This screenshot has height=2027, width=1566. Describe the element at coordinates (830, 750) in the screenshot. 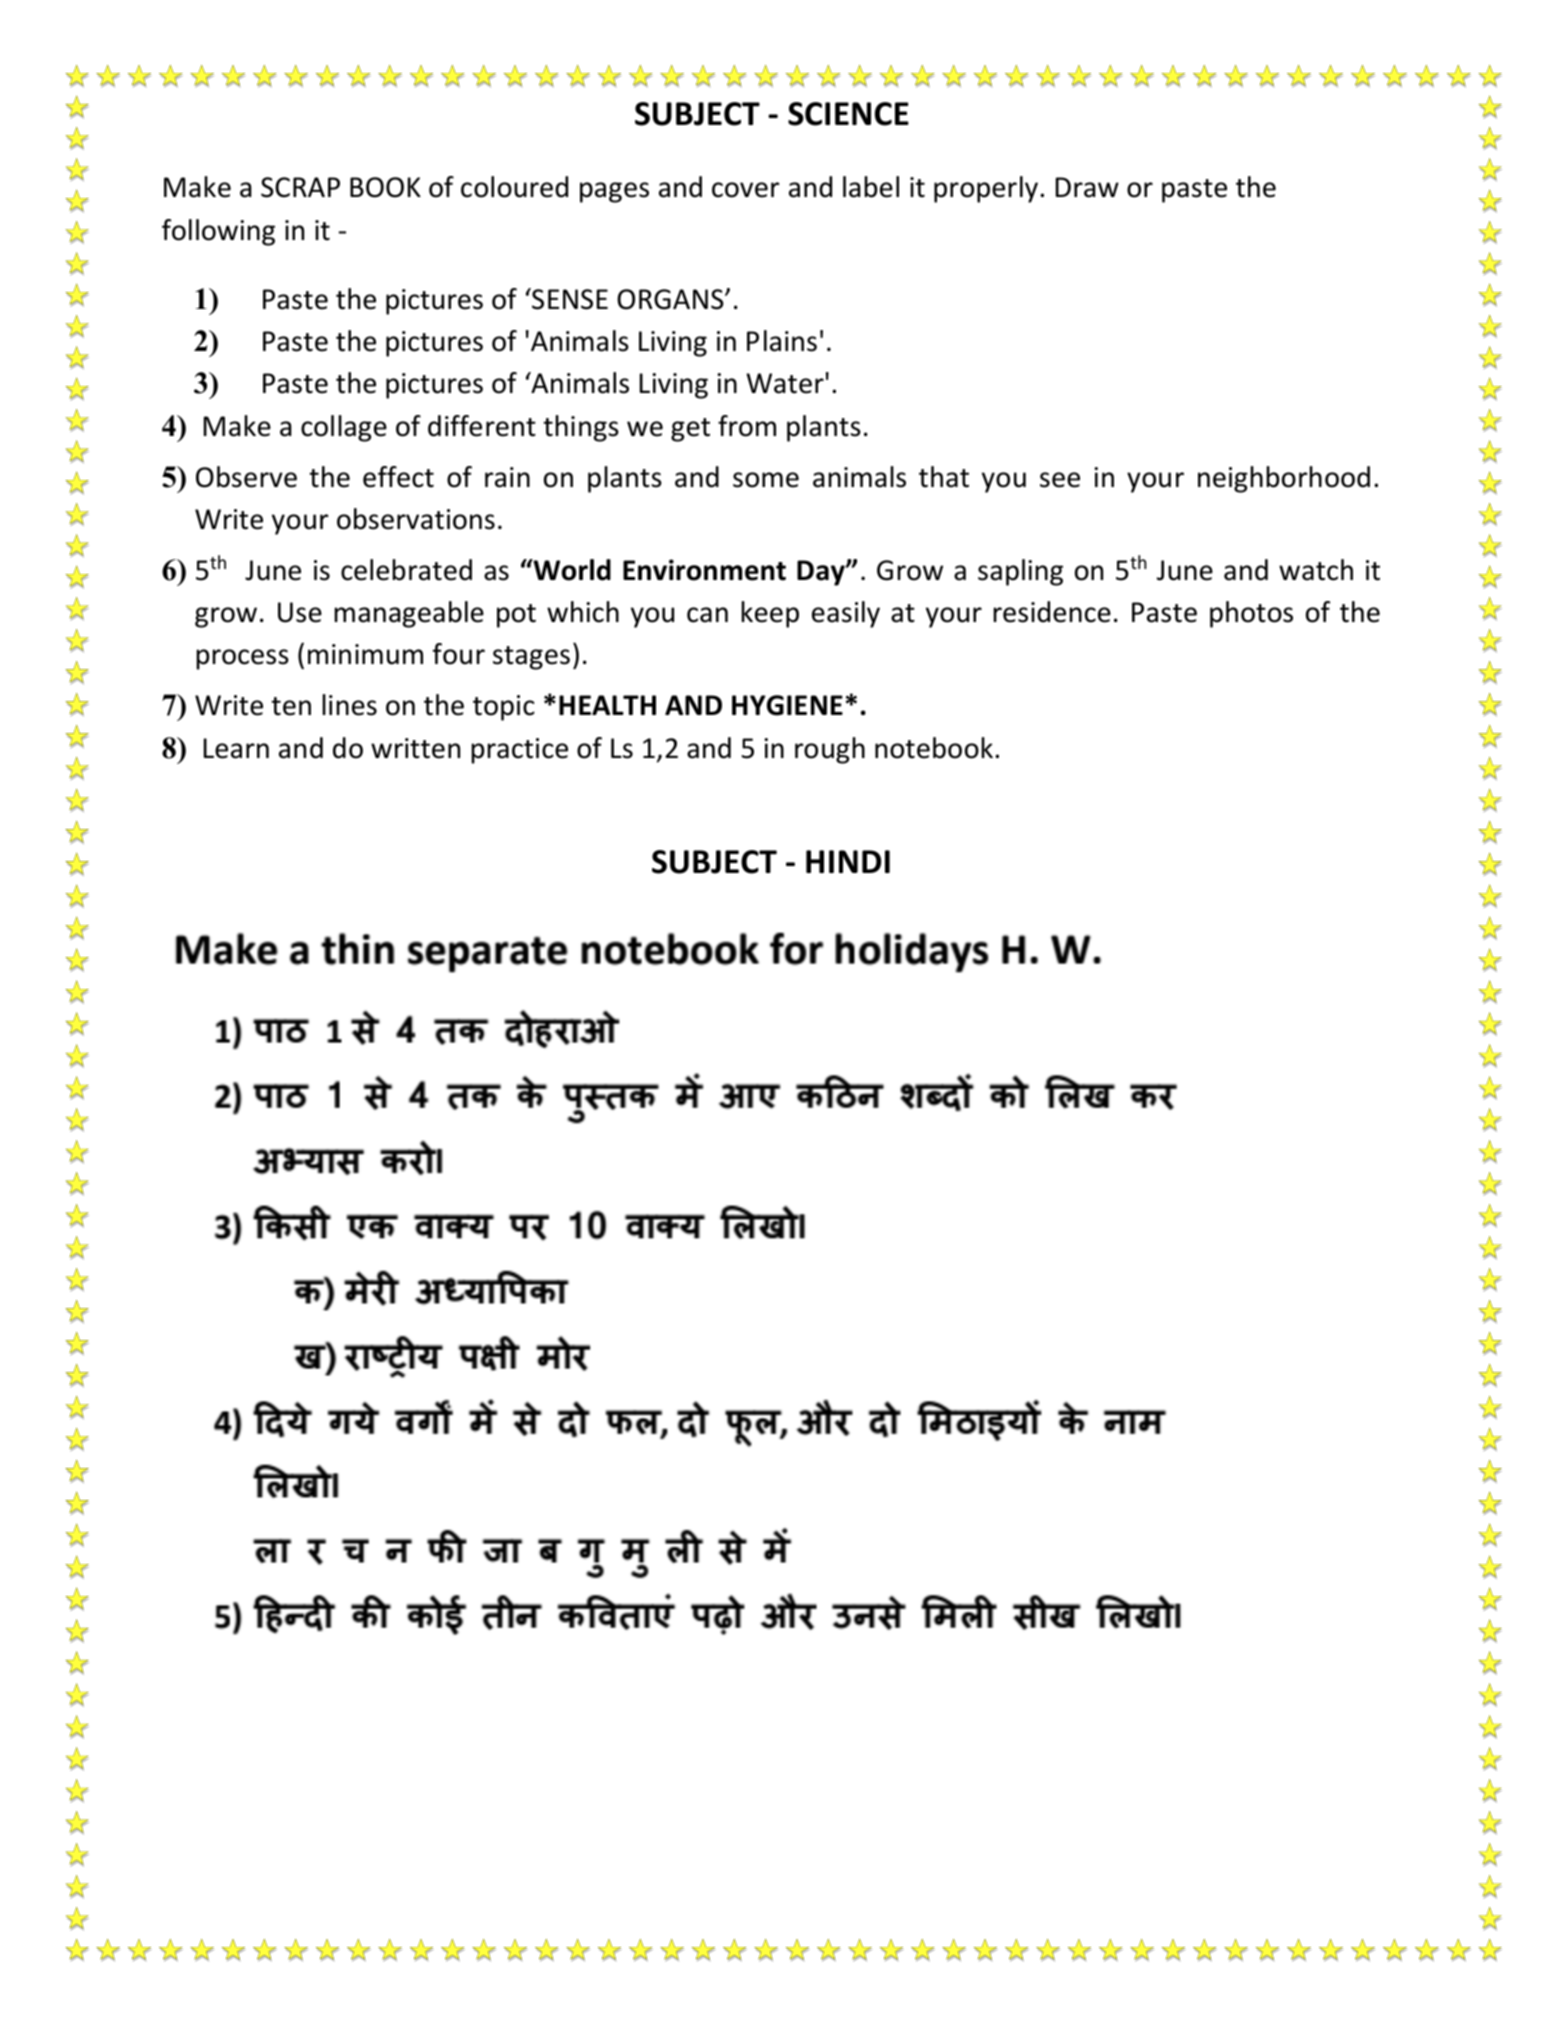

I see `rough` at that location.
